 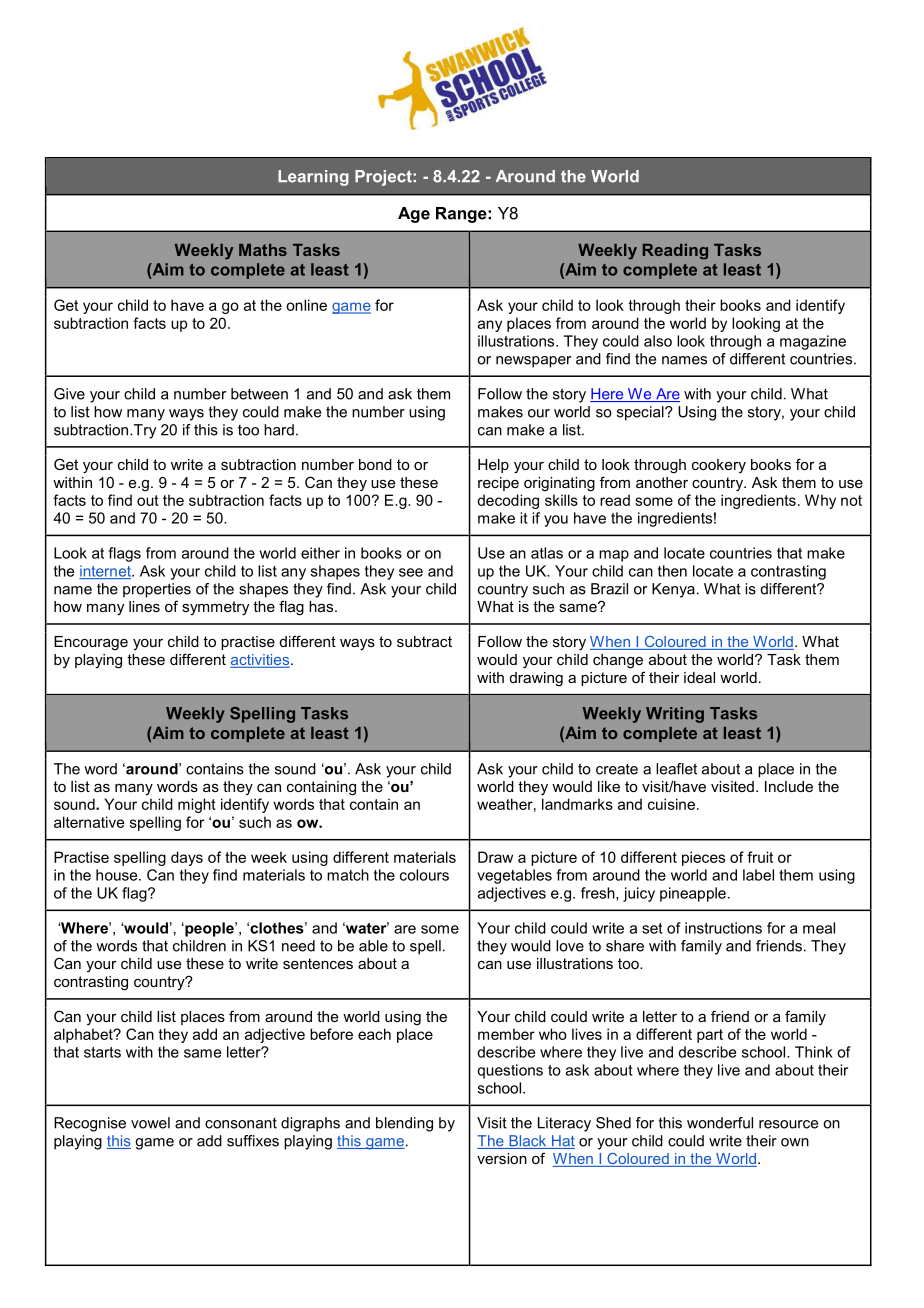 What do you see at coordinates (658, 341) in the image?
I see `also` at bounding box center [658, 341].
